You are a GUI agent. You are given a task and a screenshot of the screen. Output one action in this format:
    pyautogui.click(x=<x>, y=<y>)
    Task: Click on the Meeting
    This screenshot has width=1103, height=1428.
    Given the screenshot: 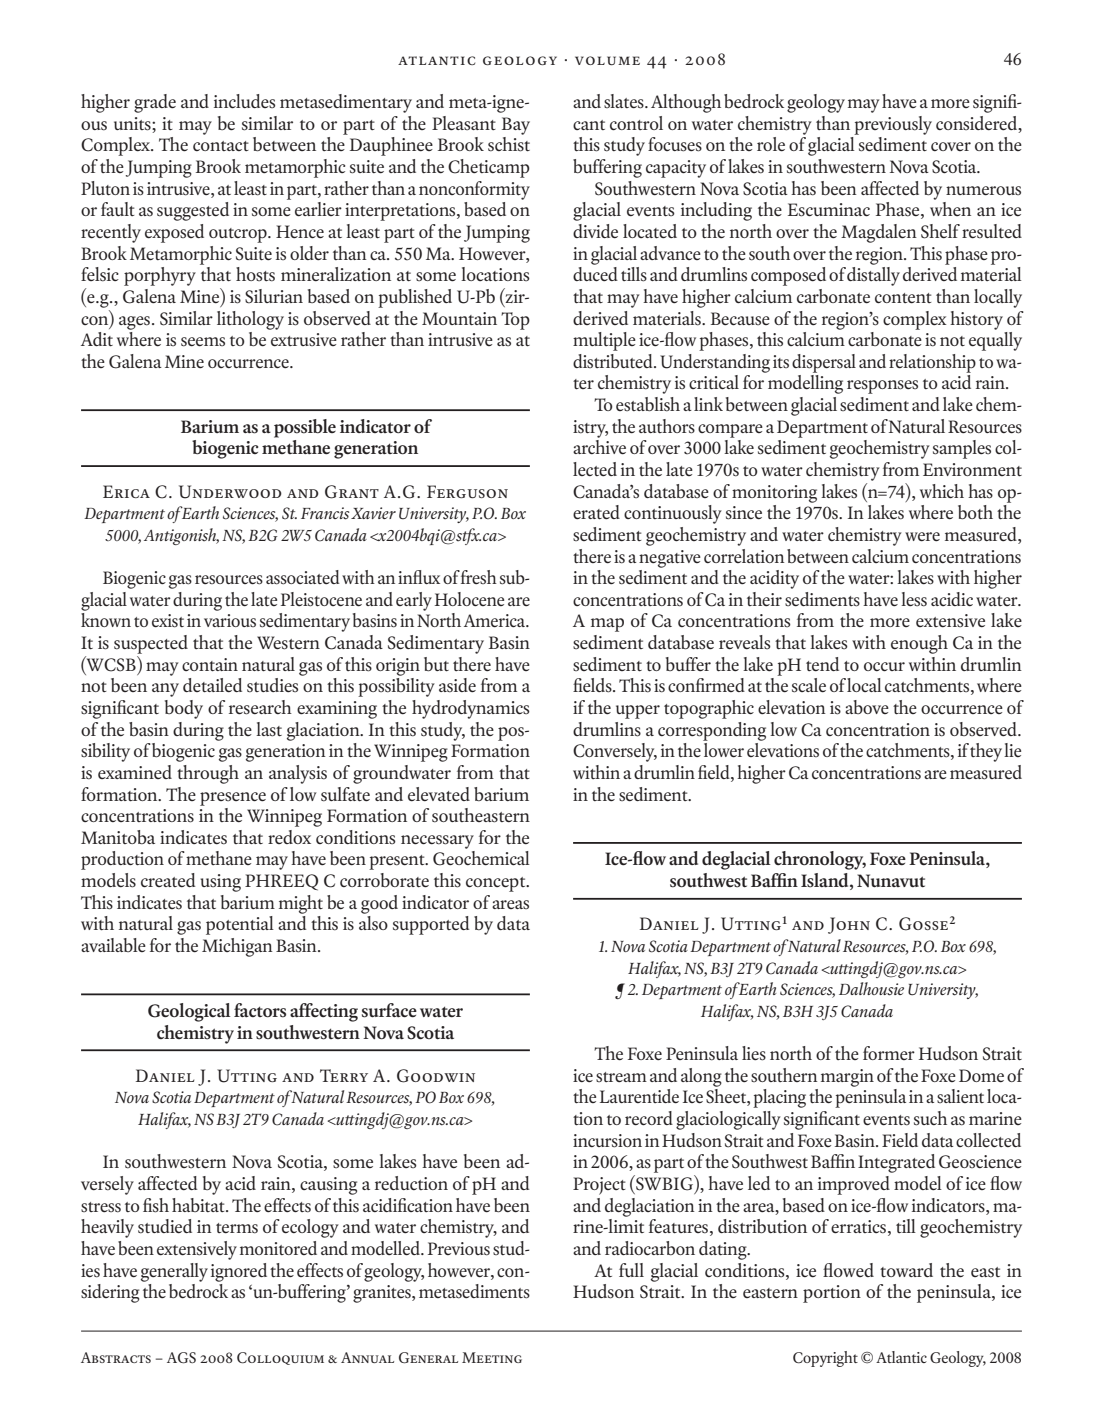 What is the action you would take?
    pyautogui.click(x=492, y=1357)
